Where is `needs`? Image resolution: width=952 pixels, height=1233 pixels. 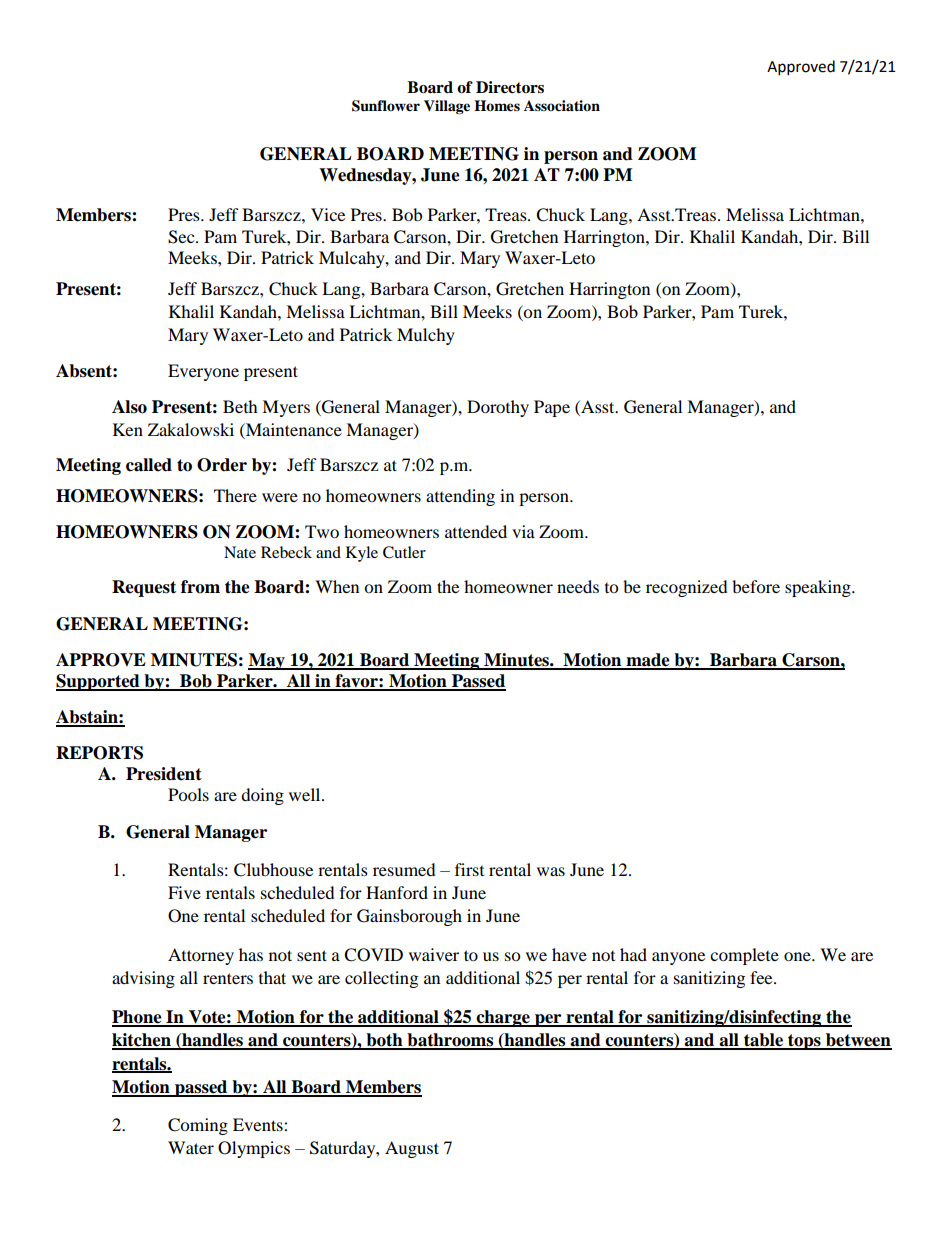
needs is located at coordinates (578, 586).
